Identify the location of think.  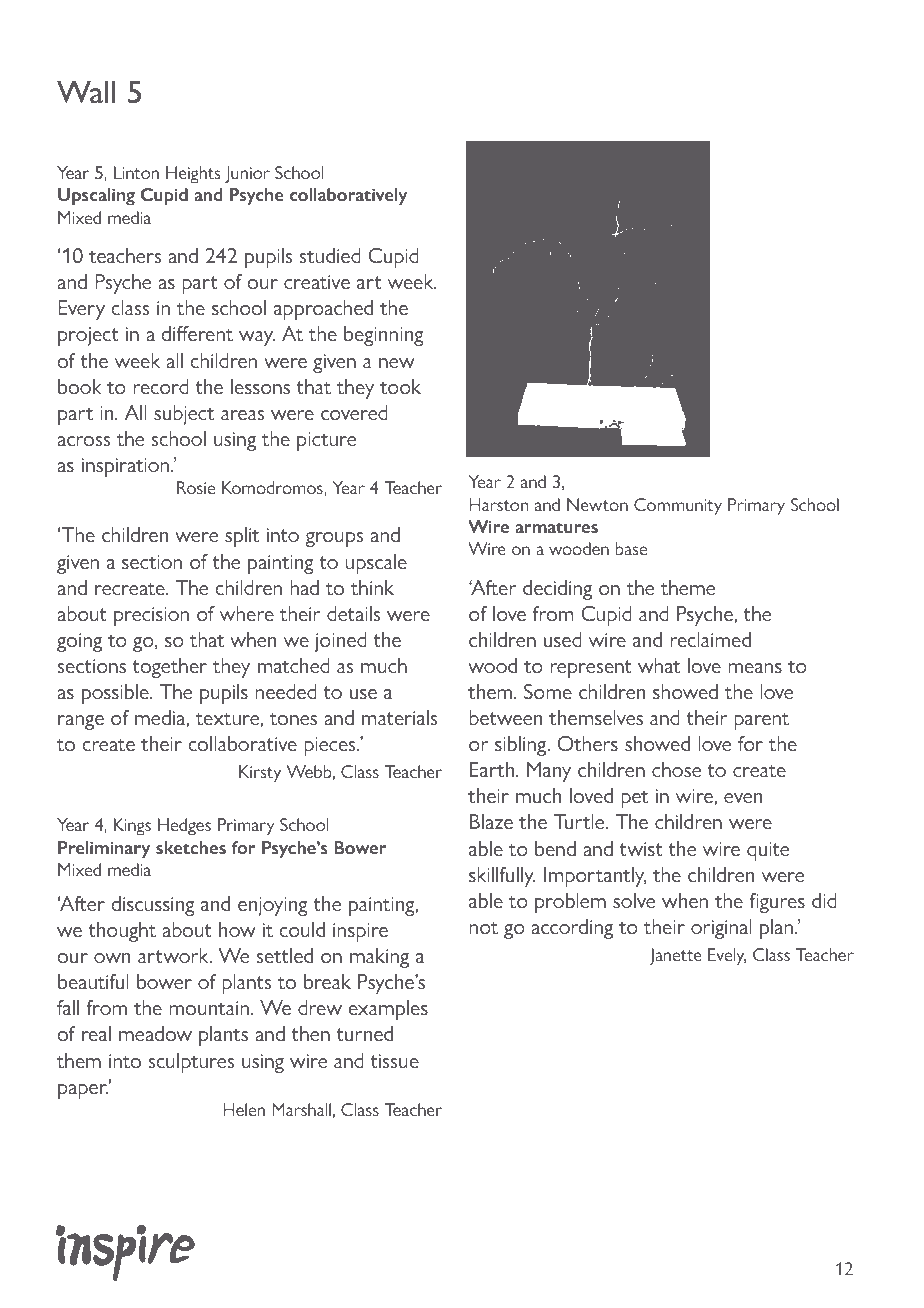
(372, 587).
